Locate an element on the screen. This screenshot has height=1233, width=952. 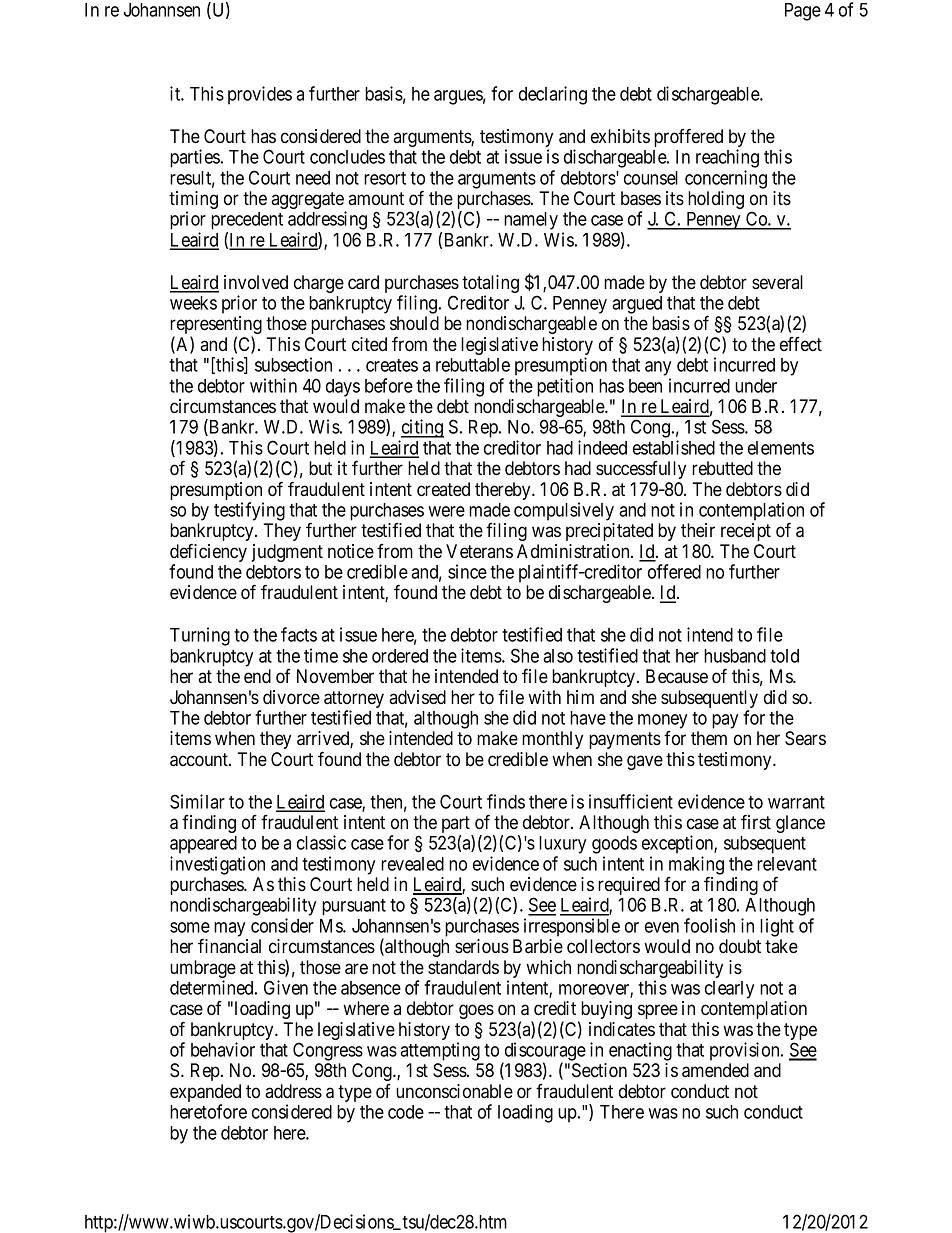
Page is located at coordinates (803, 12).
